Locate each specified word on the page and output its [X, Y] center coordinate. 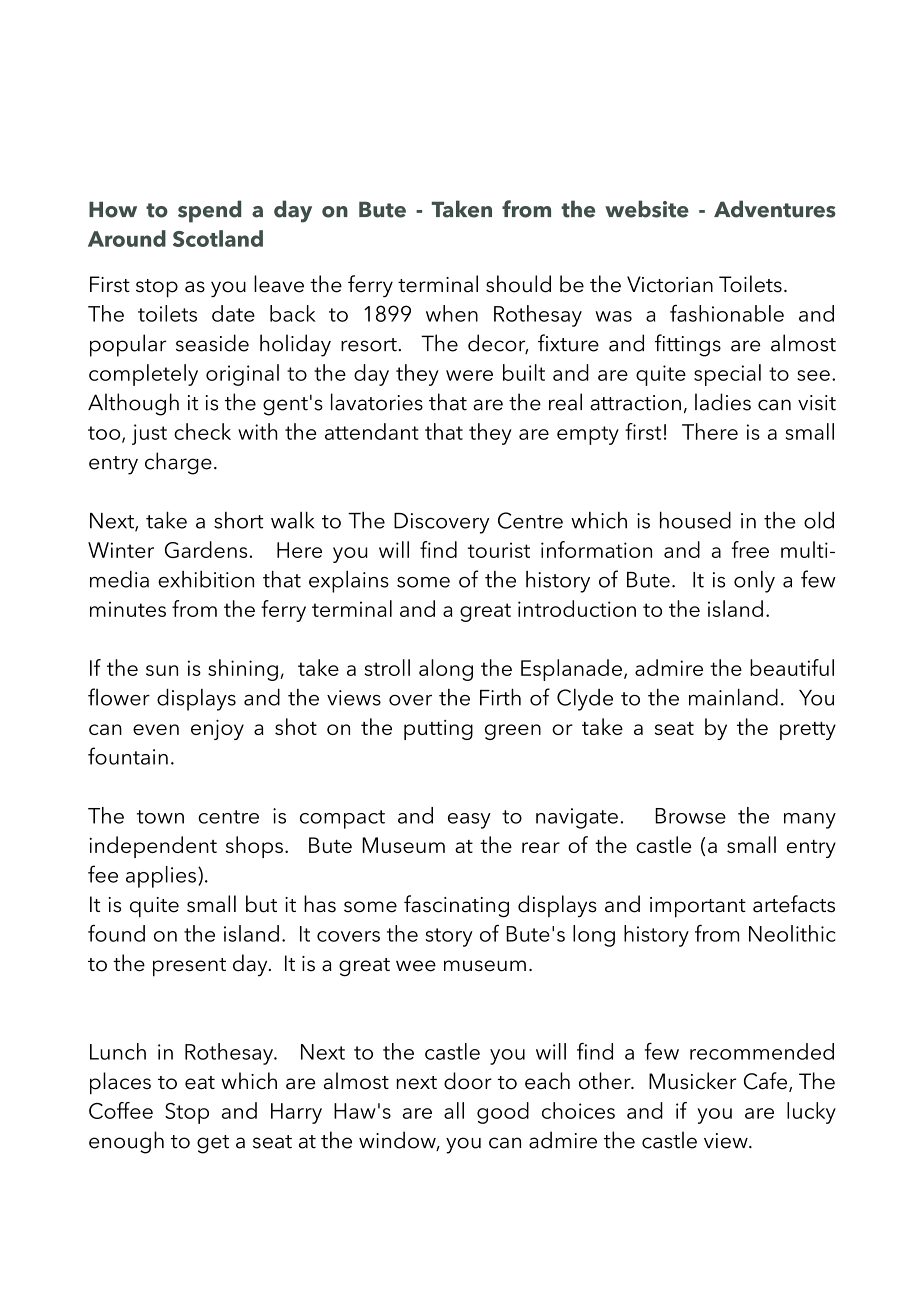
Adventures [775, 209]
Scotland [218, 238]
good [503, 1113]
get [213, 1144]
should [518, 284]
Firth [500, 697]
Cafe [767, 1082]
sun [162, 670]
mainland [733, 697]
